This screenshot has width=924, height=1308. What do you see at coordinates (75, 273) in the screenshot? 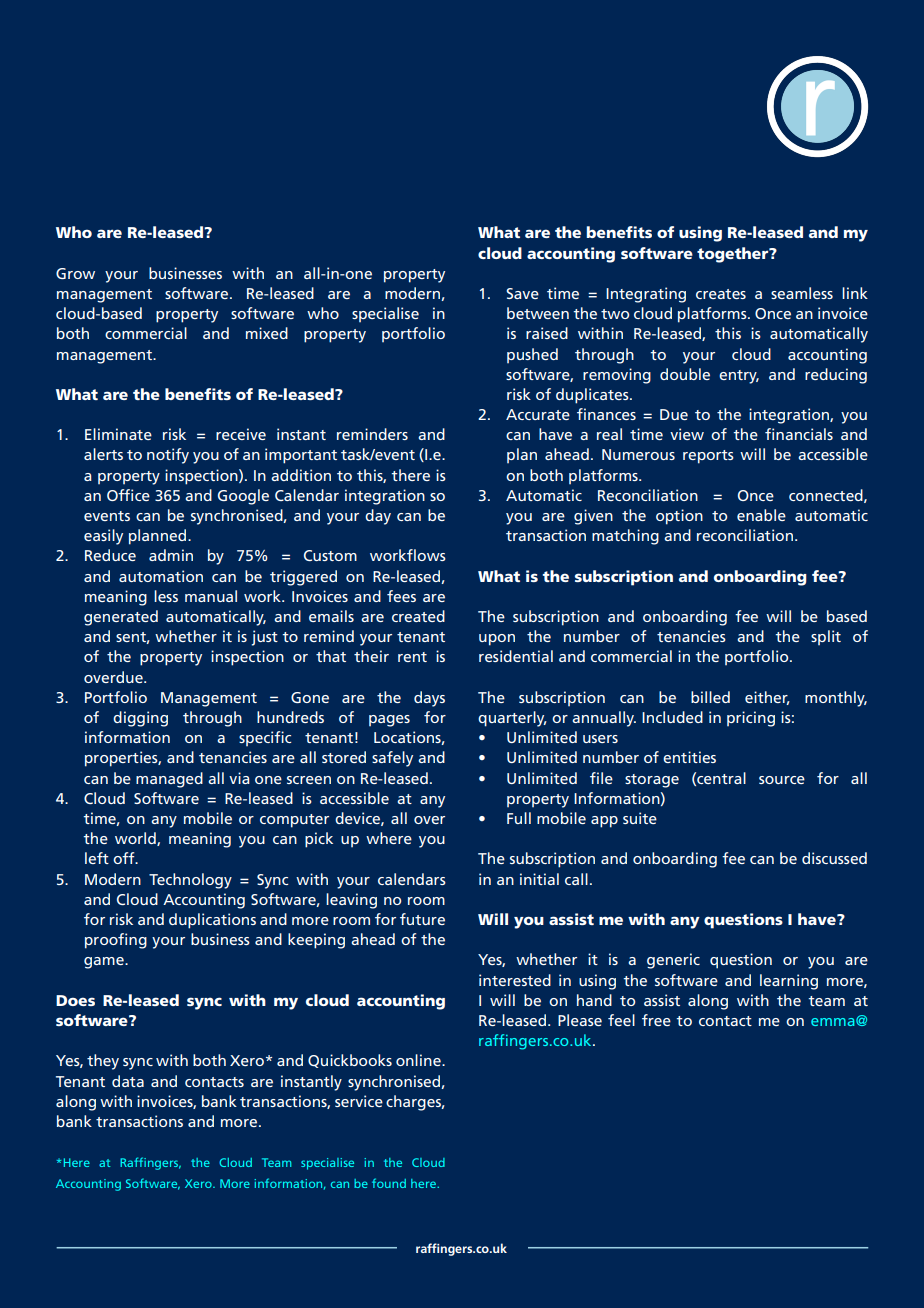
I see `Grow` at bounding box center [75, 273].
